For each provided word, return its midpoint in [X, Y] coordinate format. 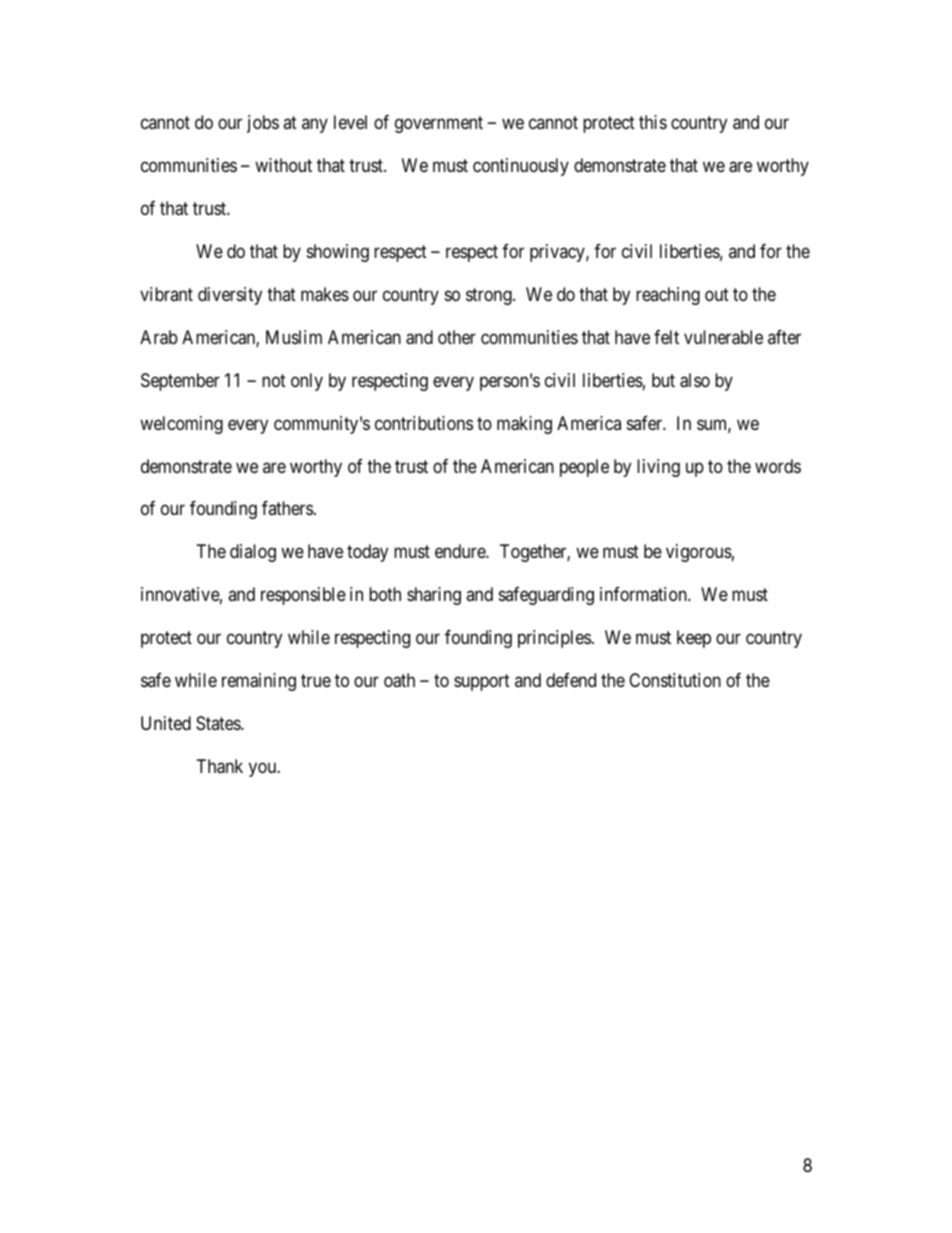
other [457, 337]
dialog [253, 553]
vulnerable [723, 337]
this [653, 122]
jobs [263, 124]
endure [461, 551]
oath [399, 680]
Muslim [294, 337]
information [644, 594]
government [439, 124]
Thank [220, 766]
